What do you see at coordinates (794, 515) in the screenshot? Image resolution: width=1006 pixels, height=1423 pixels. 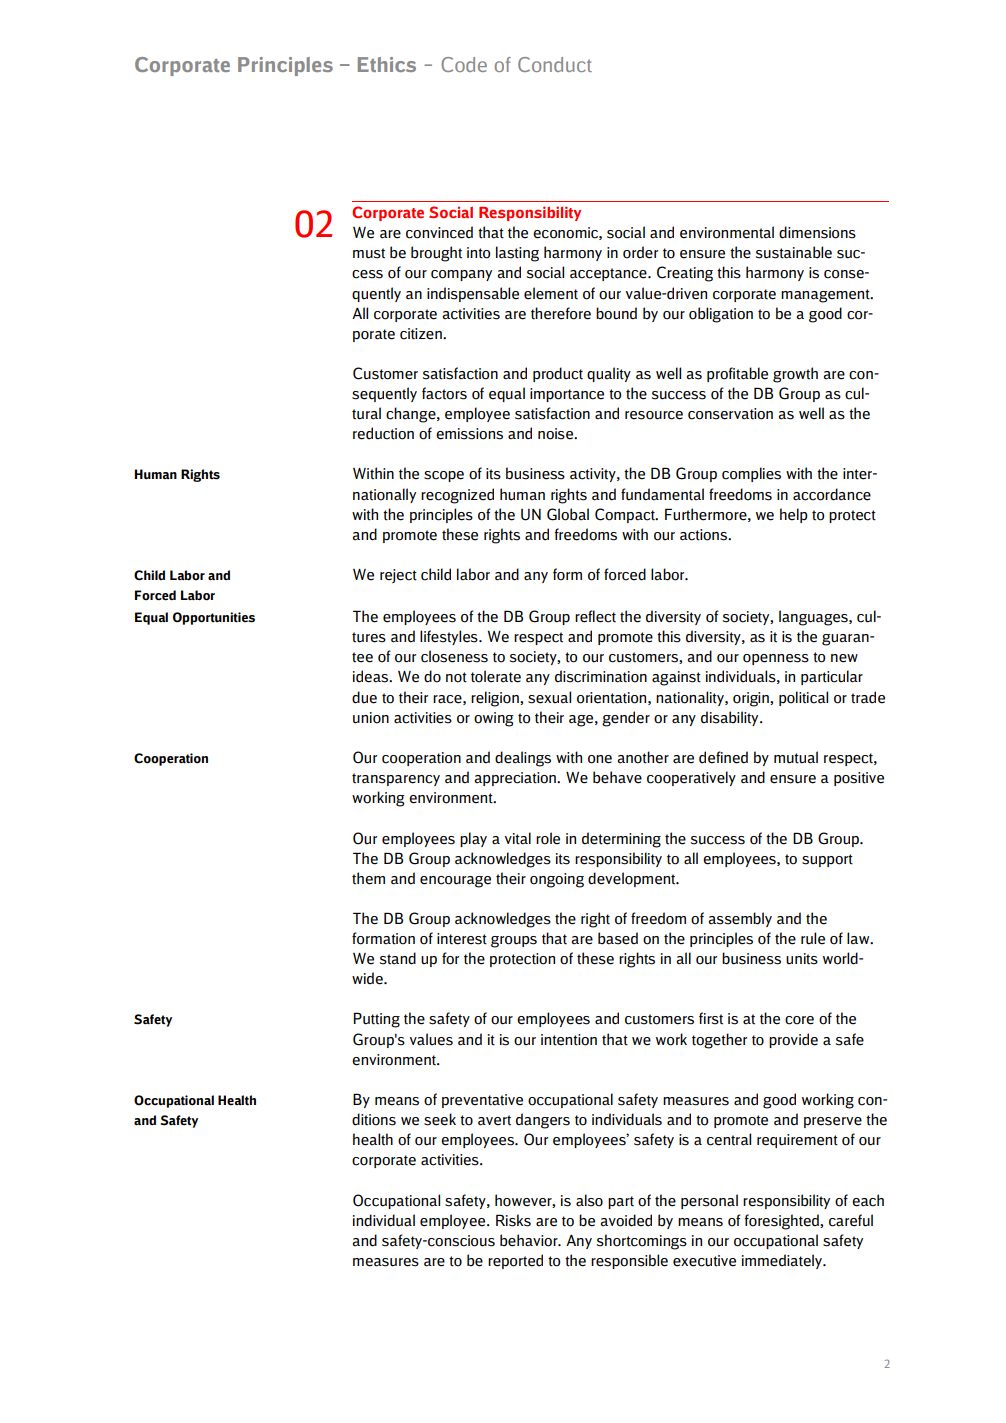 I see `help` at bounding box center [794, 515].
